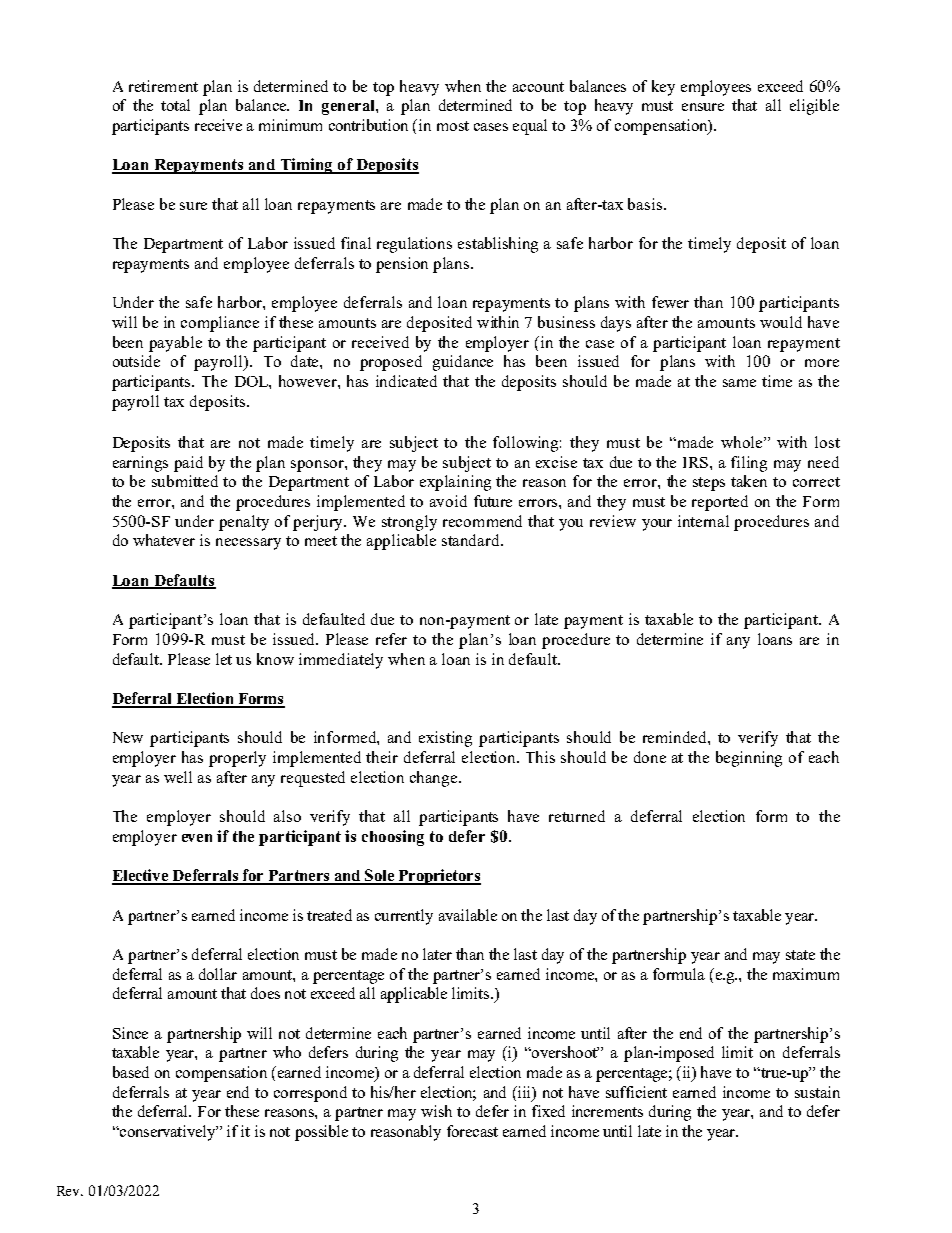 The image size is (952, 1233). What do you see at coordinates (197, 838) in the image?
I see `even` at bounding box center [197, 838].
